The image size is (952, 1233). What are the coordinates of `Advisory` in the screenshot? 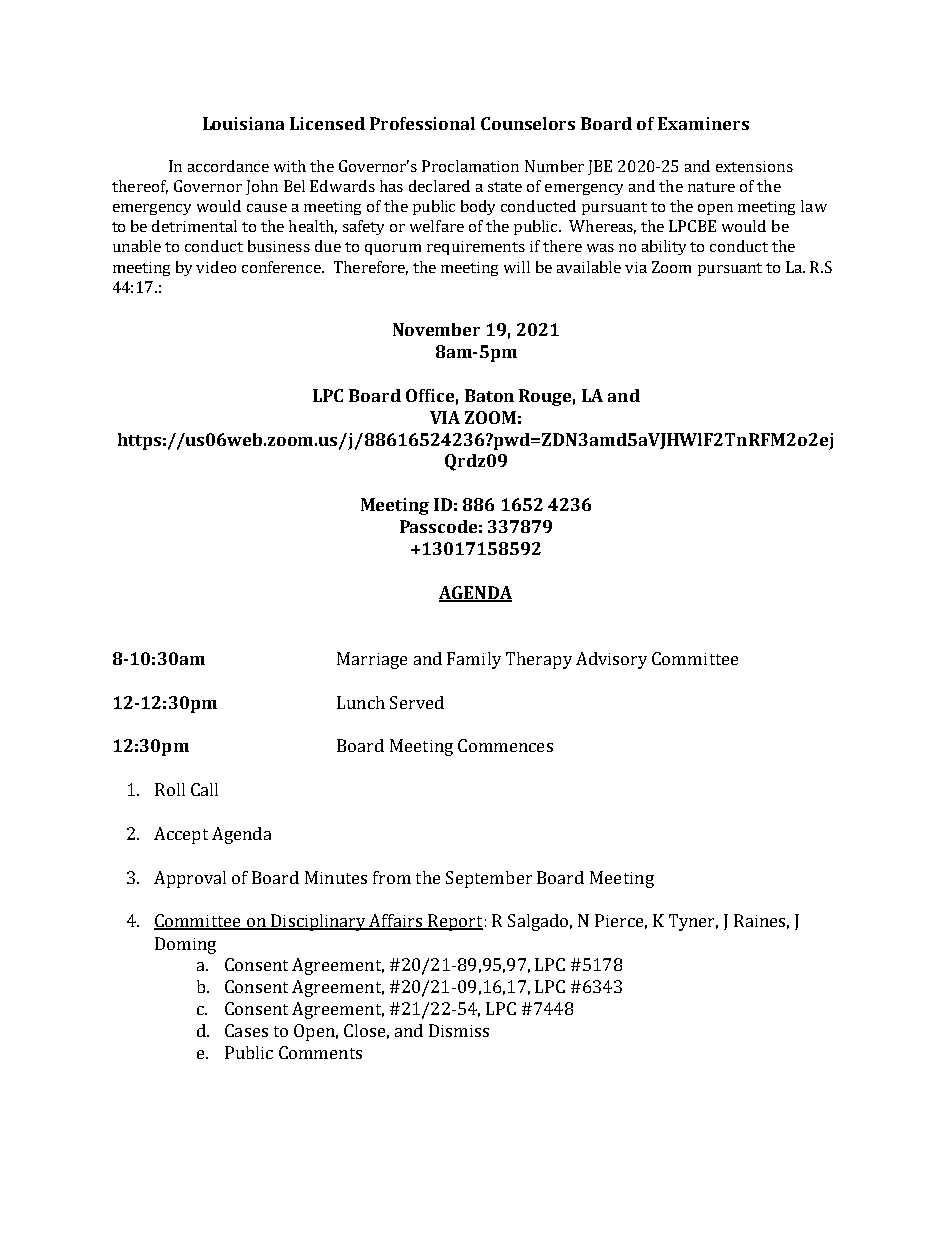 It's located at (611, 660).
